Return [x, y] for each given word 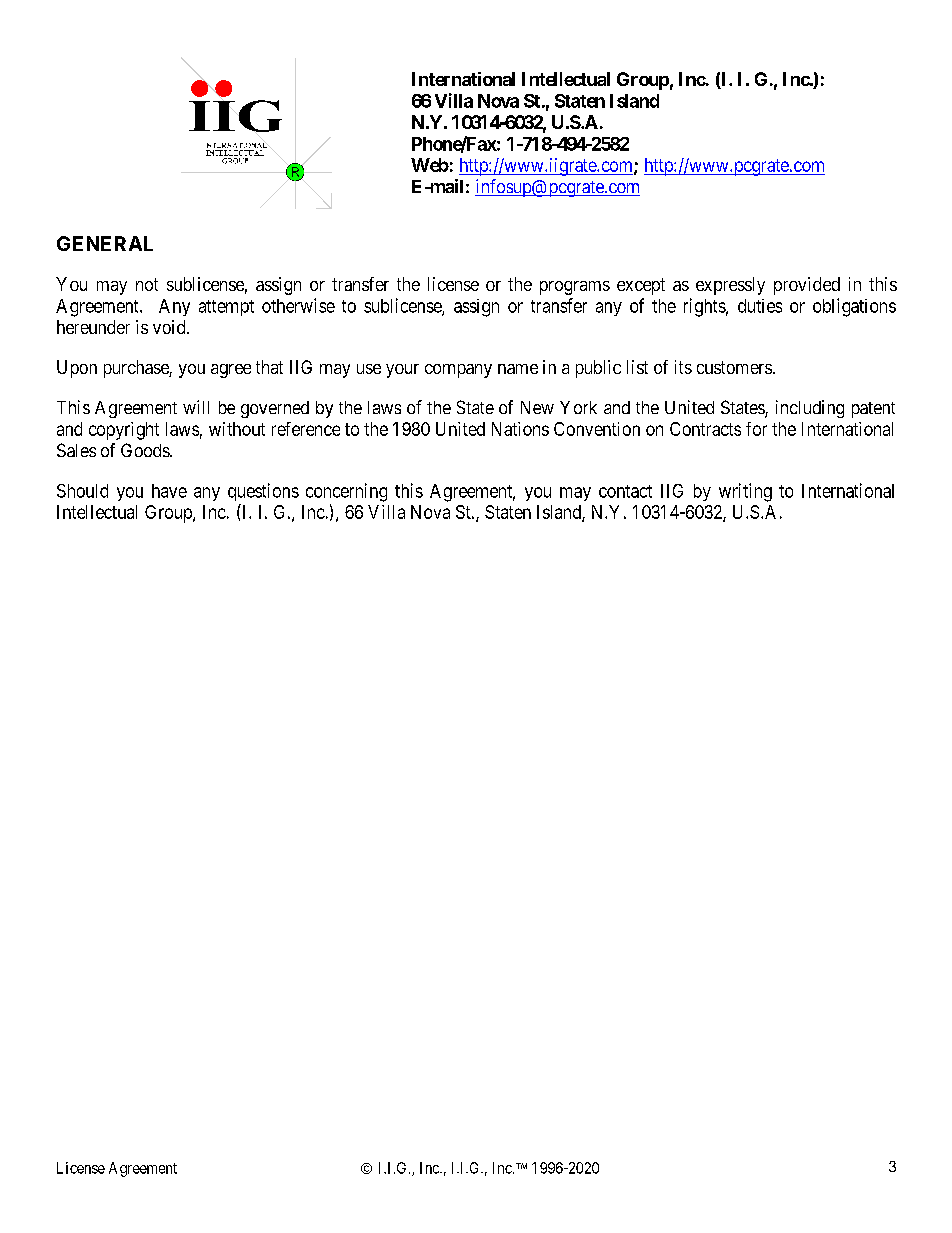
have [169, 491]
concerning [346, 492]
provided [807, 286]
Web [430, 165]
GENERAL [105, 243]
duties [760, 306]
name [518, 369]
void [170, 327]
